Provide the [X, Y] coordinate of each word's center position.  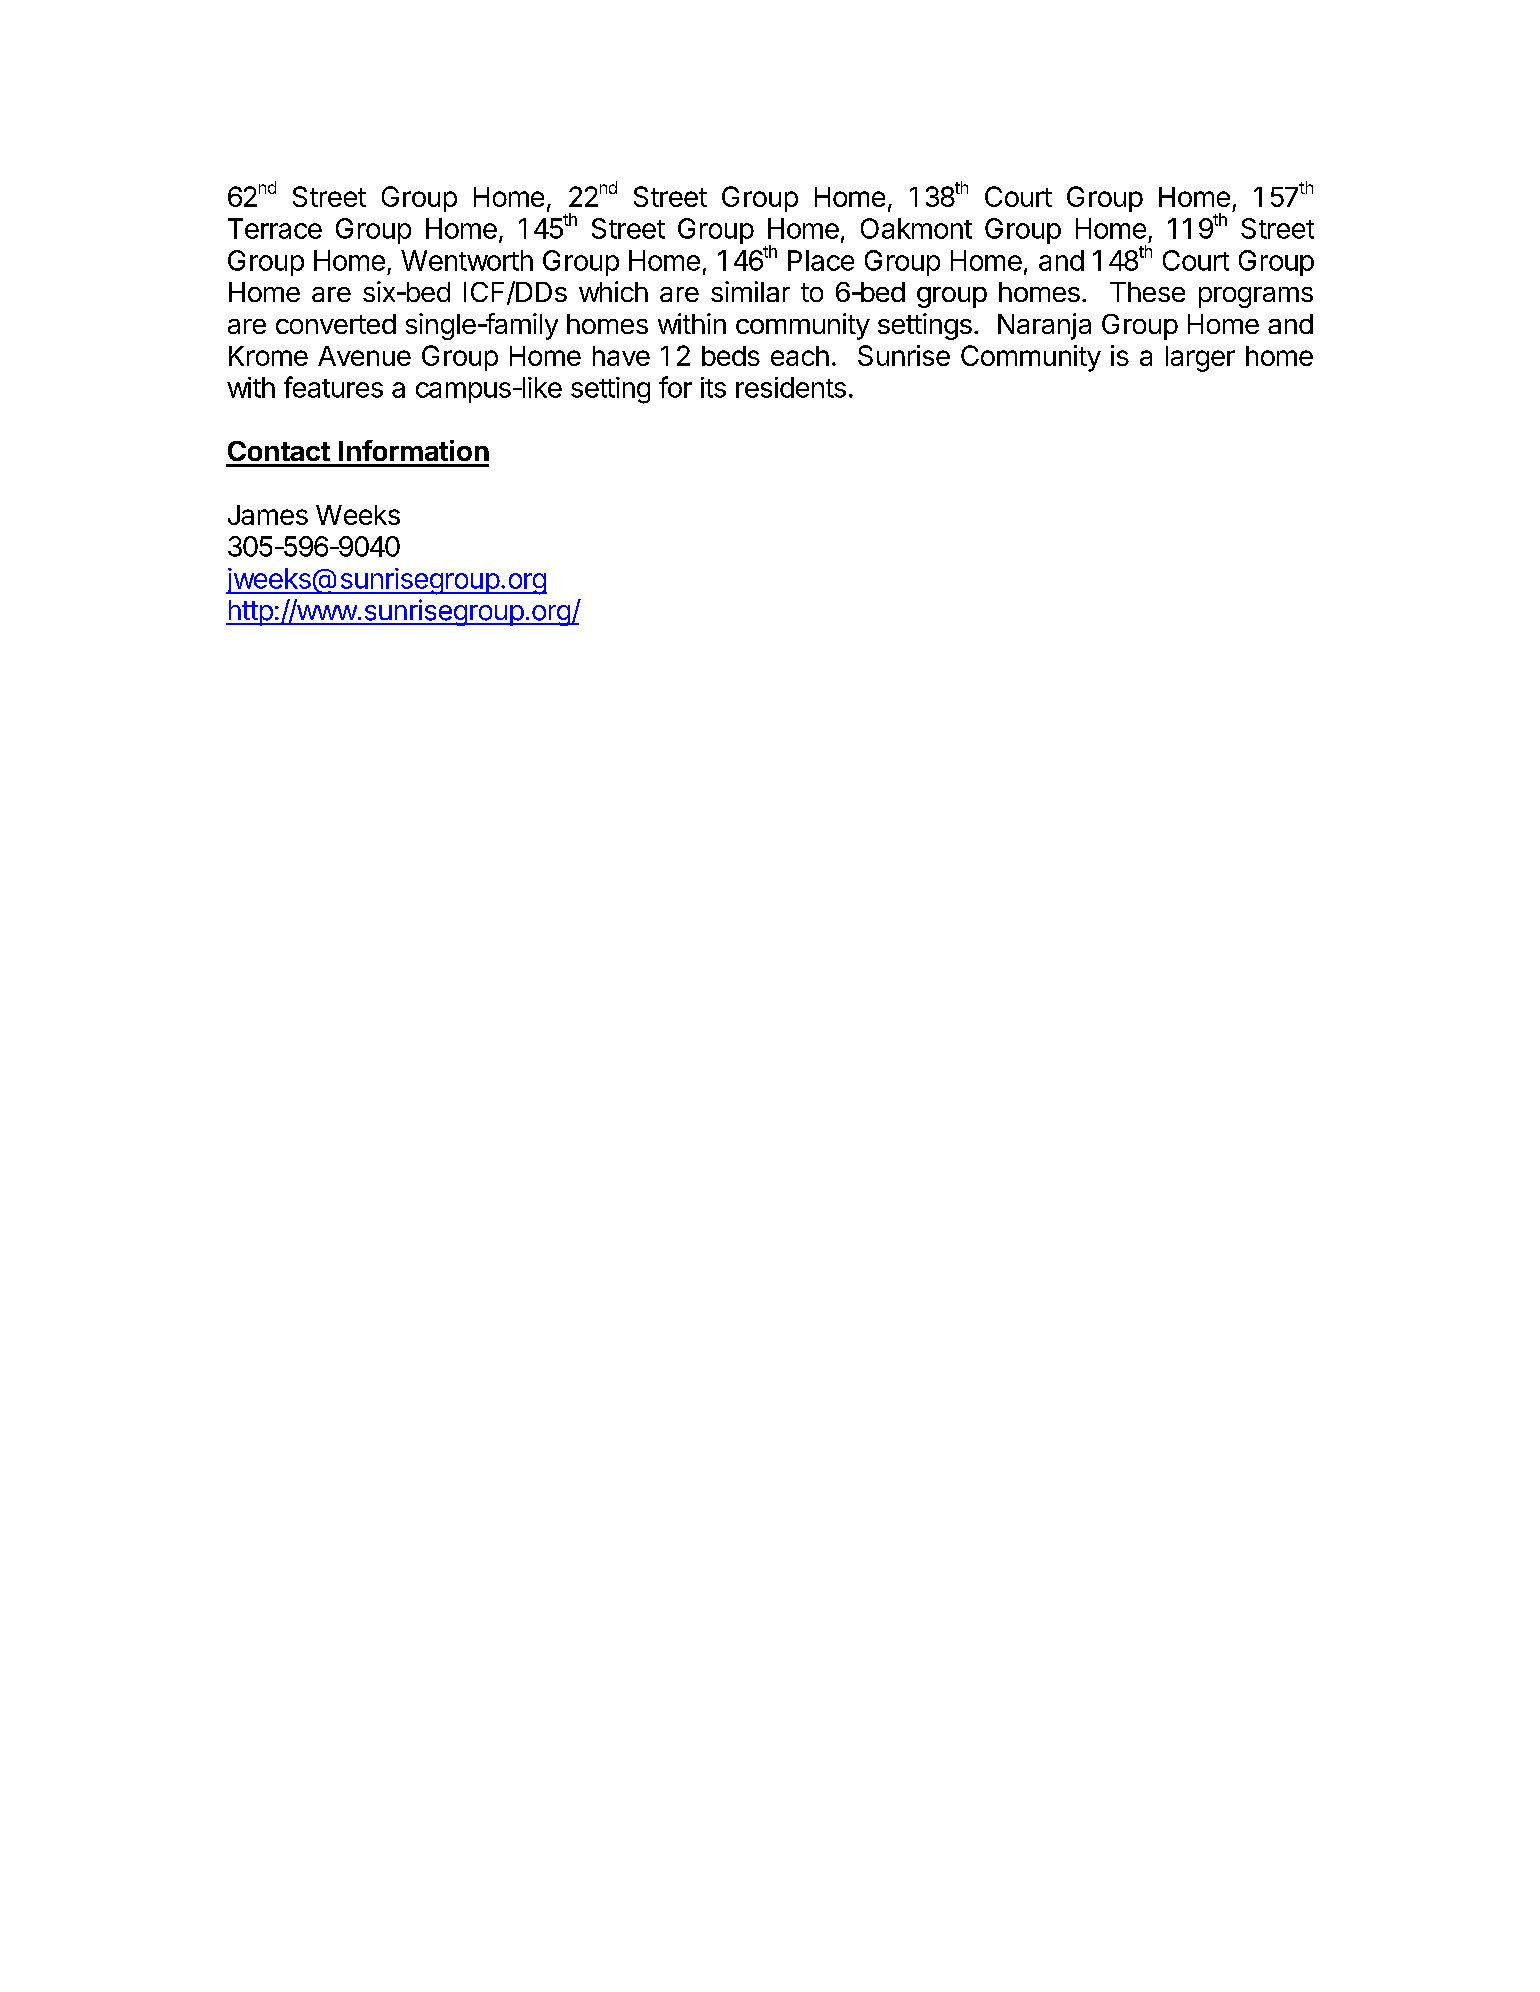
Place [821, 260]
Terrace [275, 228]
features [333, 387]
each [800, 356]
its [713, 387]
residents [791, 387]
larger [1200, 359]
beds [731, 356]
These [1147, 292]
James [268, 515]
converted [336, 324]
